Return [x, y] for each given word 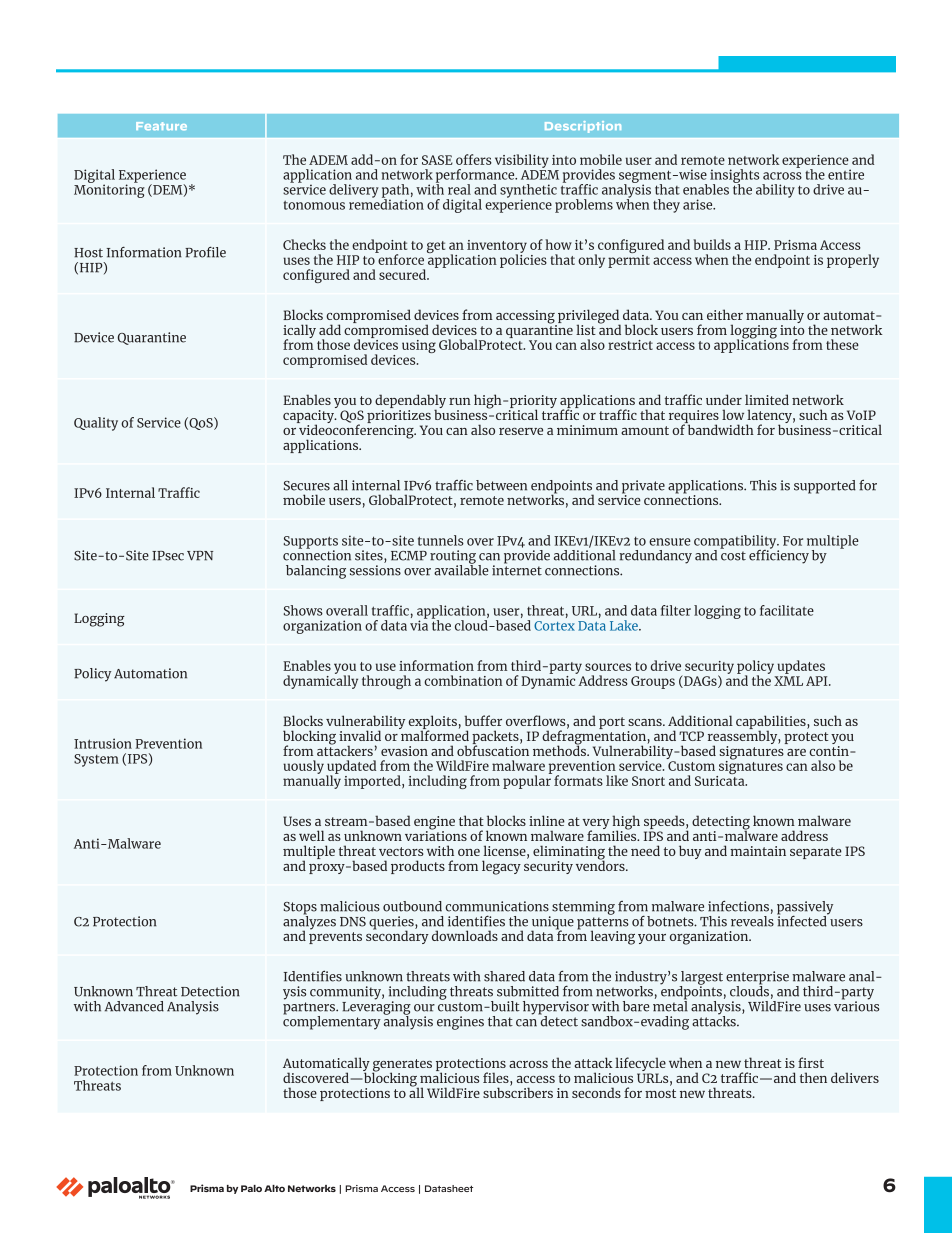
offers [474, 159]
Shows [303, 610]
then [813, 1077]
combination [463, 680]
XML [788, 681]
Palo [251, 1188]
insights [734, 177]
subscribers [518, 1091]
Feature [161, 126]
